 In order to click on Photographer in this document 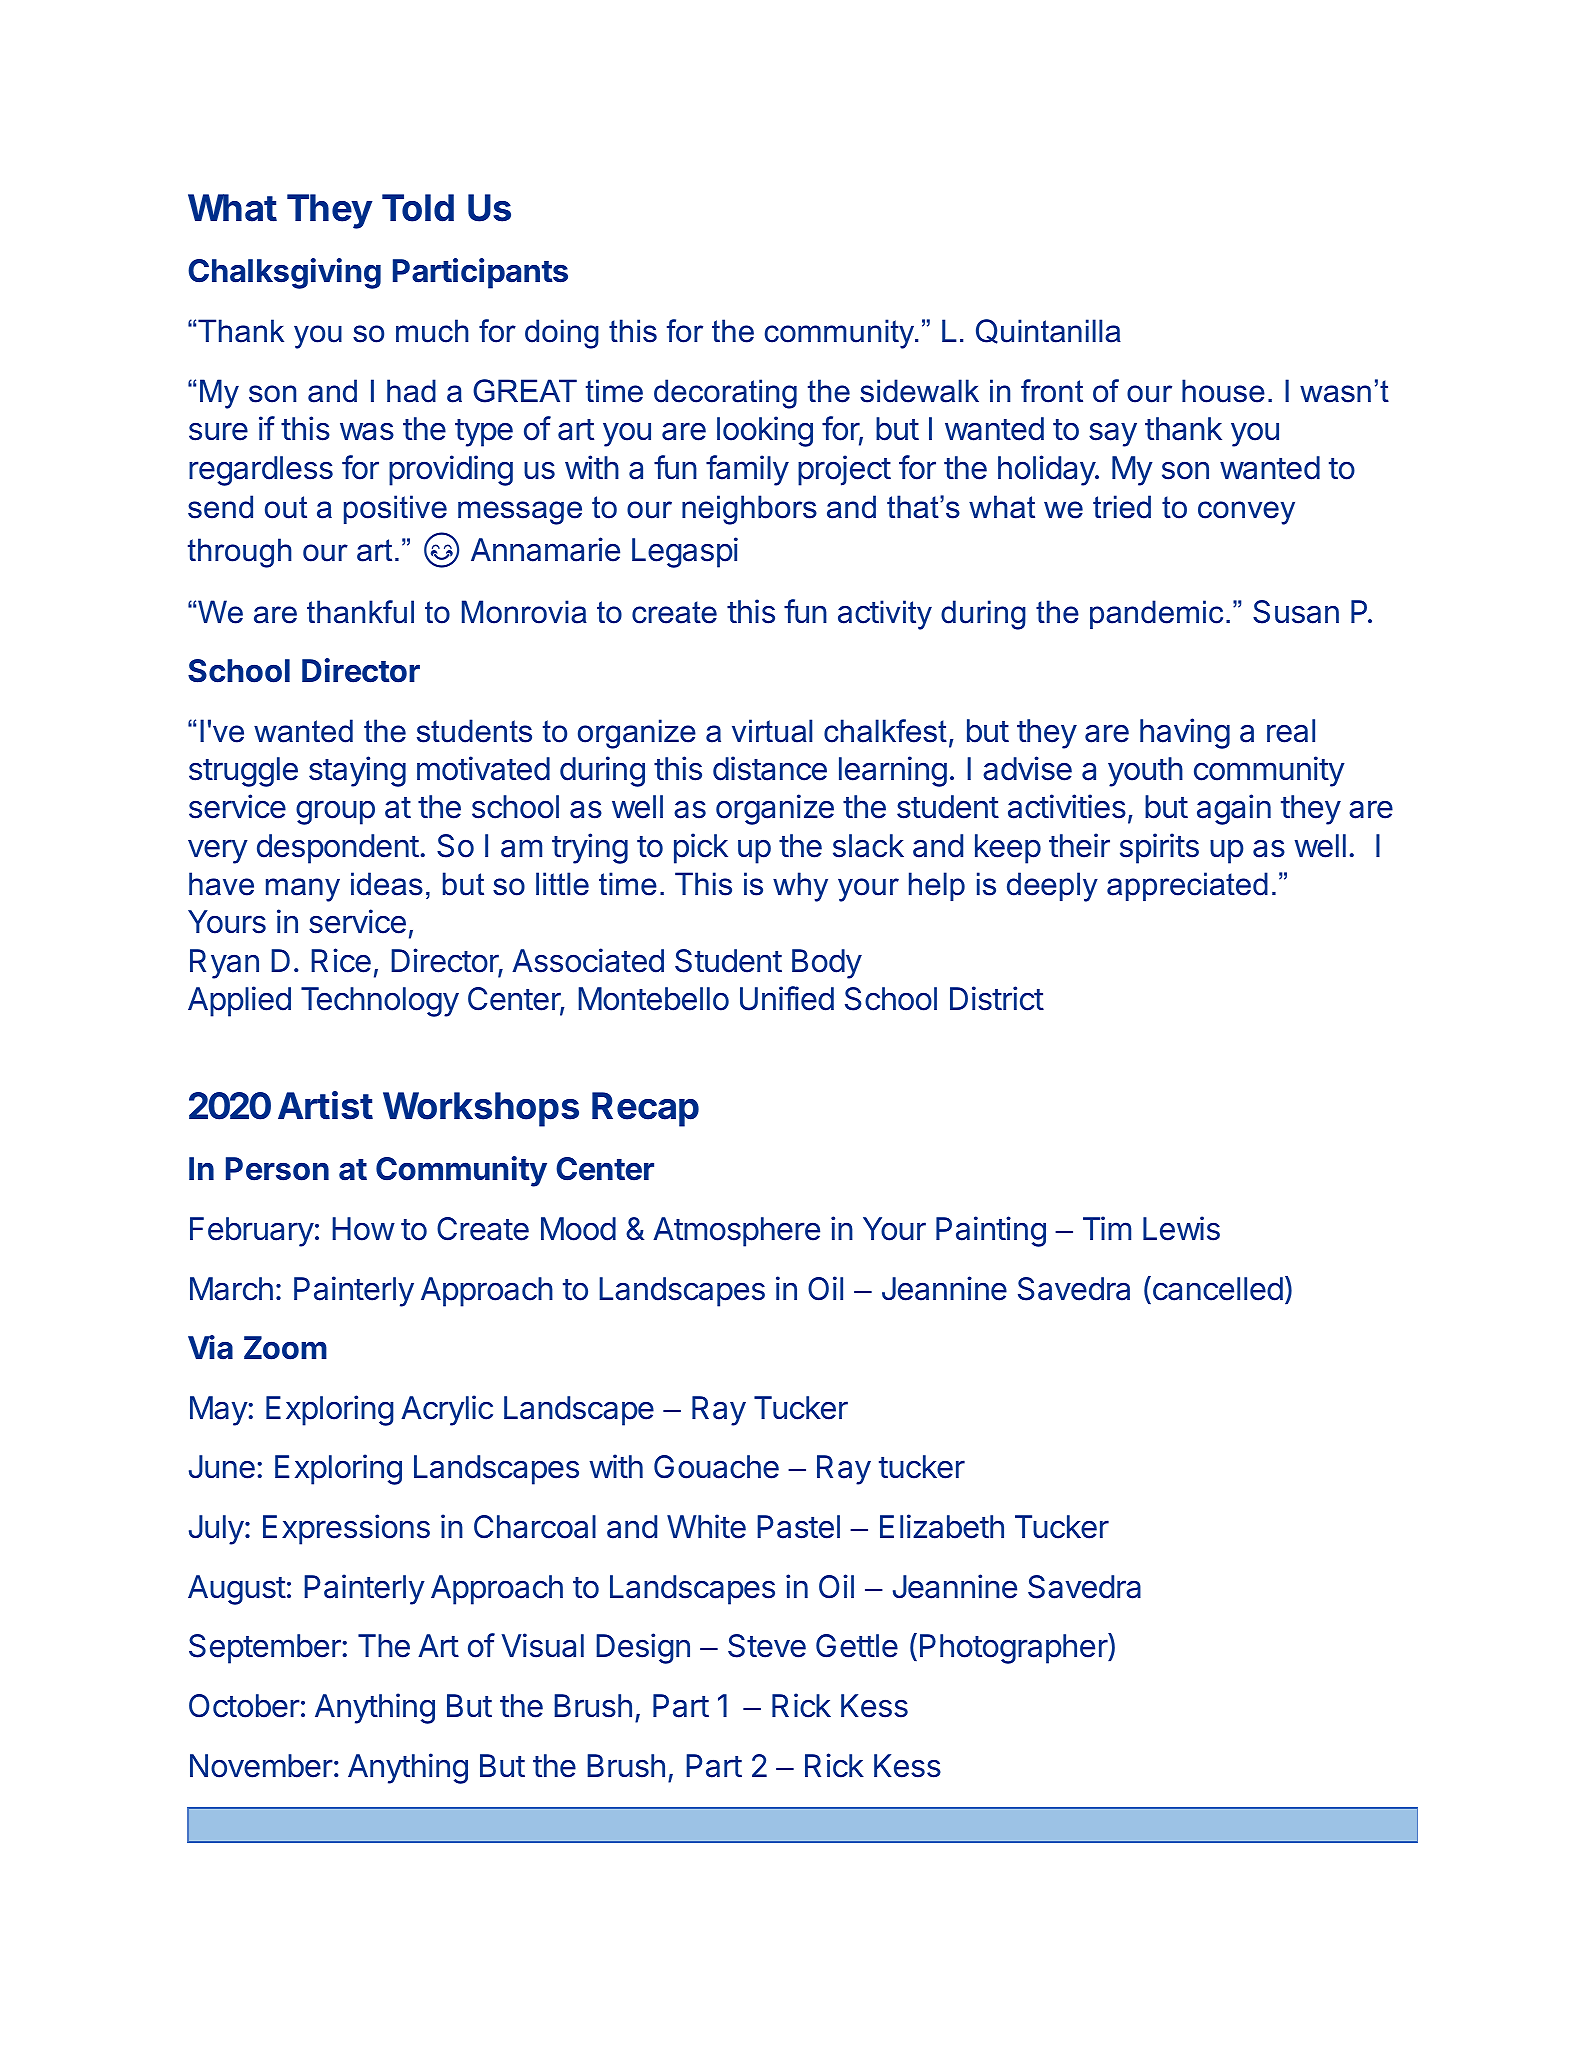, I will do `click(1014, 1648)`.
